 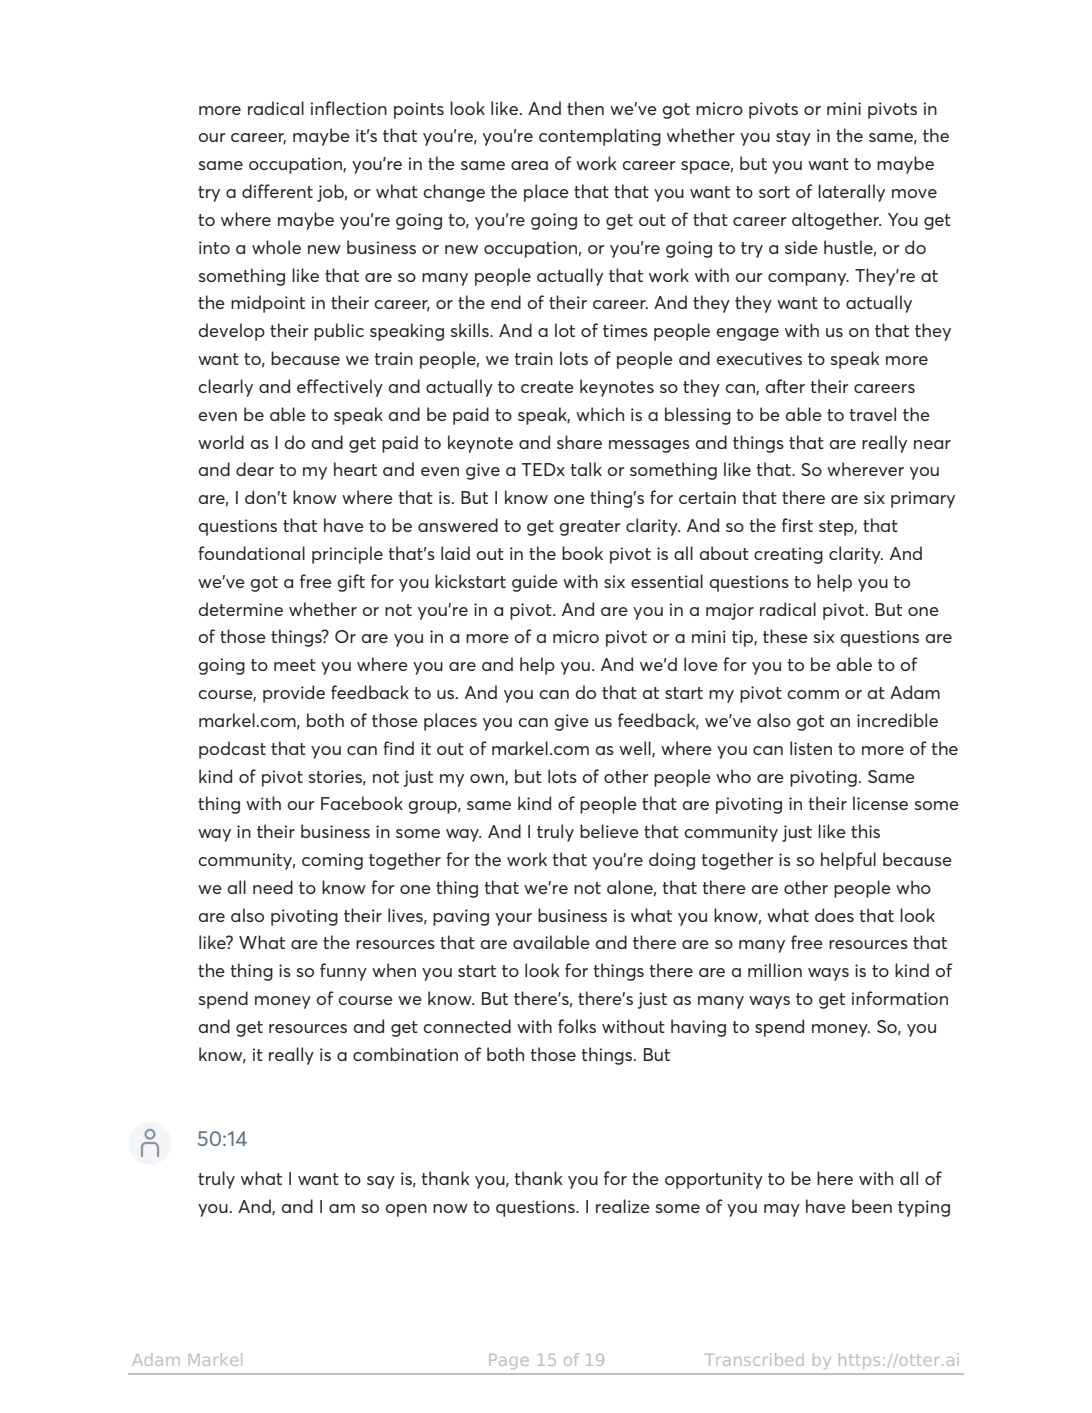 I want to click on different, so click(x=277, y=191).
